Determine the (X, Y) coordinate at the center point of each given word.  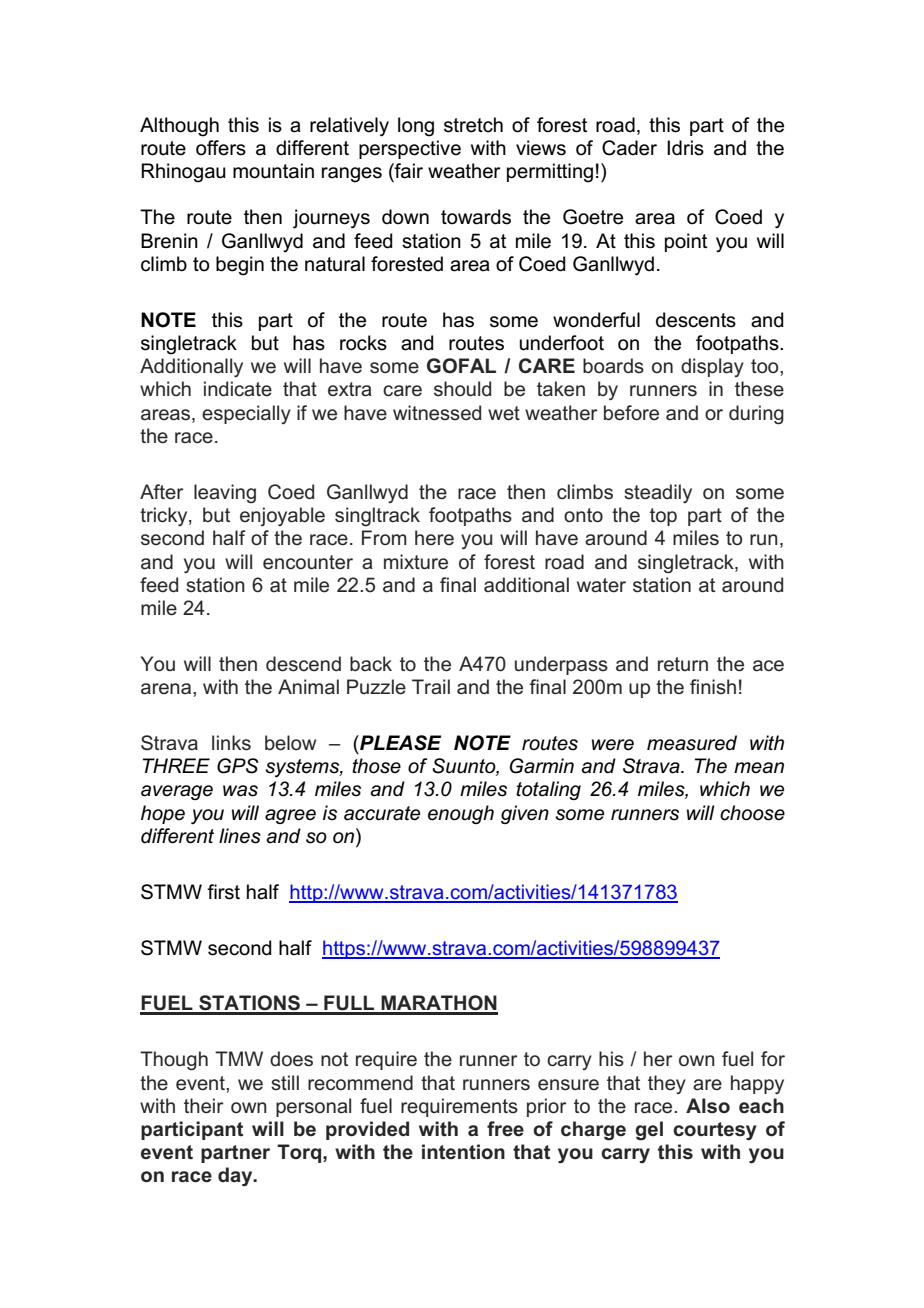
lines (240, 836)
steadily (658, 493)
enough (461, 814)
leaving (225, 494)
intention (463, 1152)
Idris (685, 148)
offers (221, 148)
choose (752, 813)
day (236, 1176)
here (434, 538)
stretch (473, 125)
